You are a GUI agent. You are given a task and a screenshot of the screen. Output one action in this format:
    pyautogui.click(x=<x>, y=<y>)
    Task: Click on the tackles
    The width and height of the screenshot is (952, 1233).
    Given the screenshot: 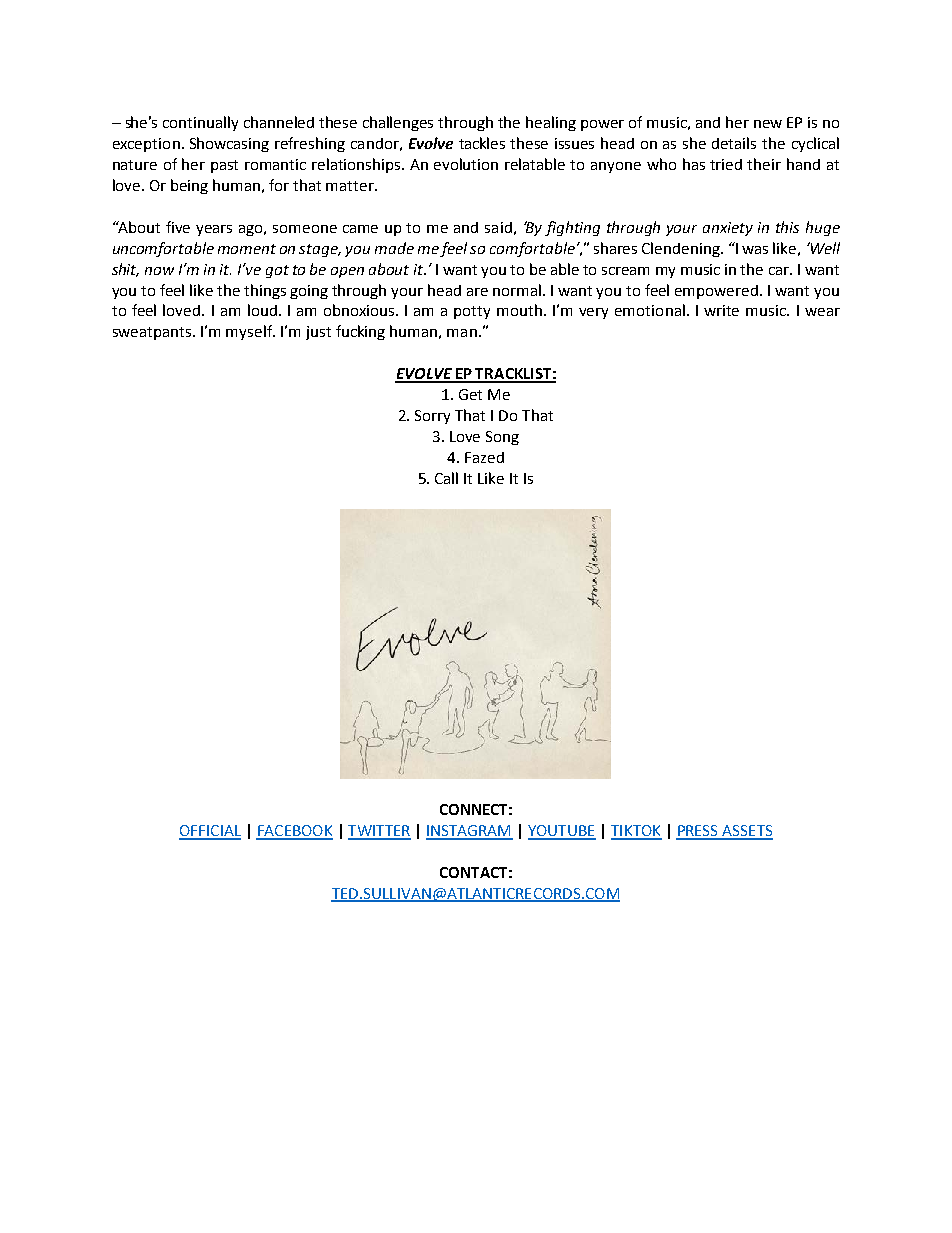 What is the action you would take?
    pyautogui.click(x=482, y=143)
